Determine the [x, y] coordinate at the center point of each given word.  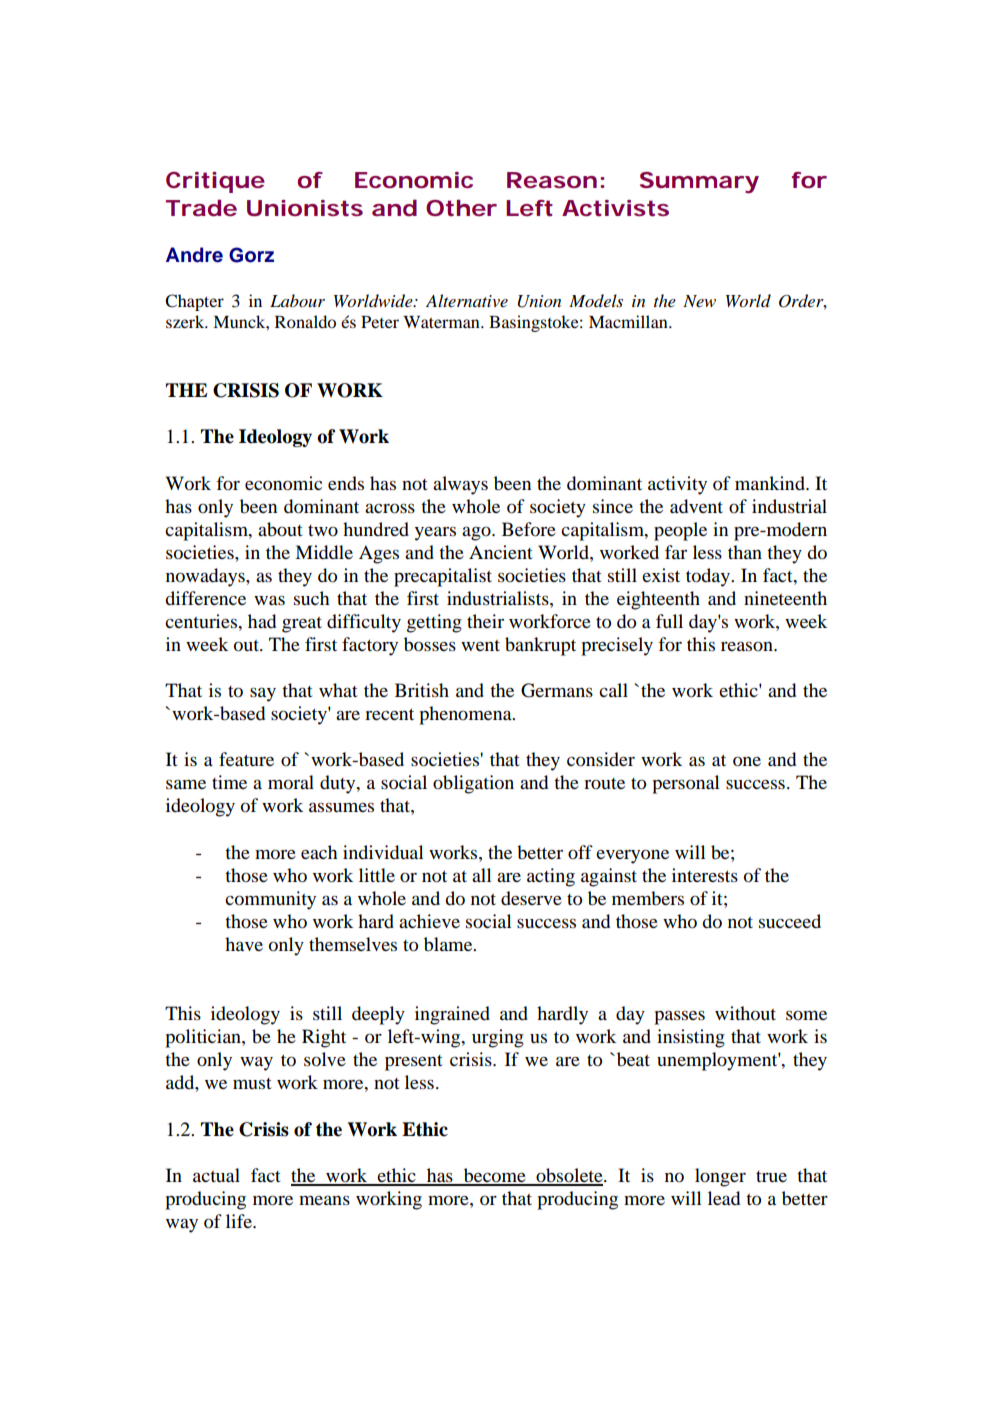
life [240, 1221]
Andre [194, 255]
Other [461, 208]
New [699, 301]
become [494, 1176]
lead [724, 1198]
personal [686, 784]
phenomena [466, 715]
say [263, 694]
